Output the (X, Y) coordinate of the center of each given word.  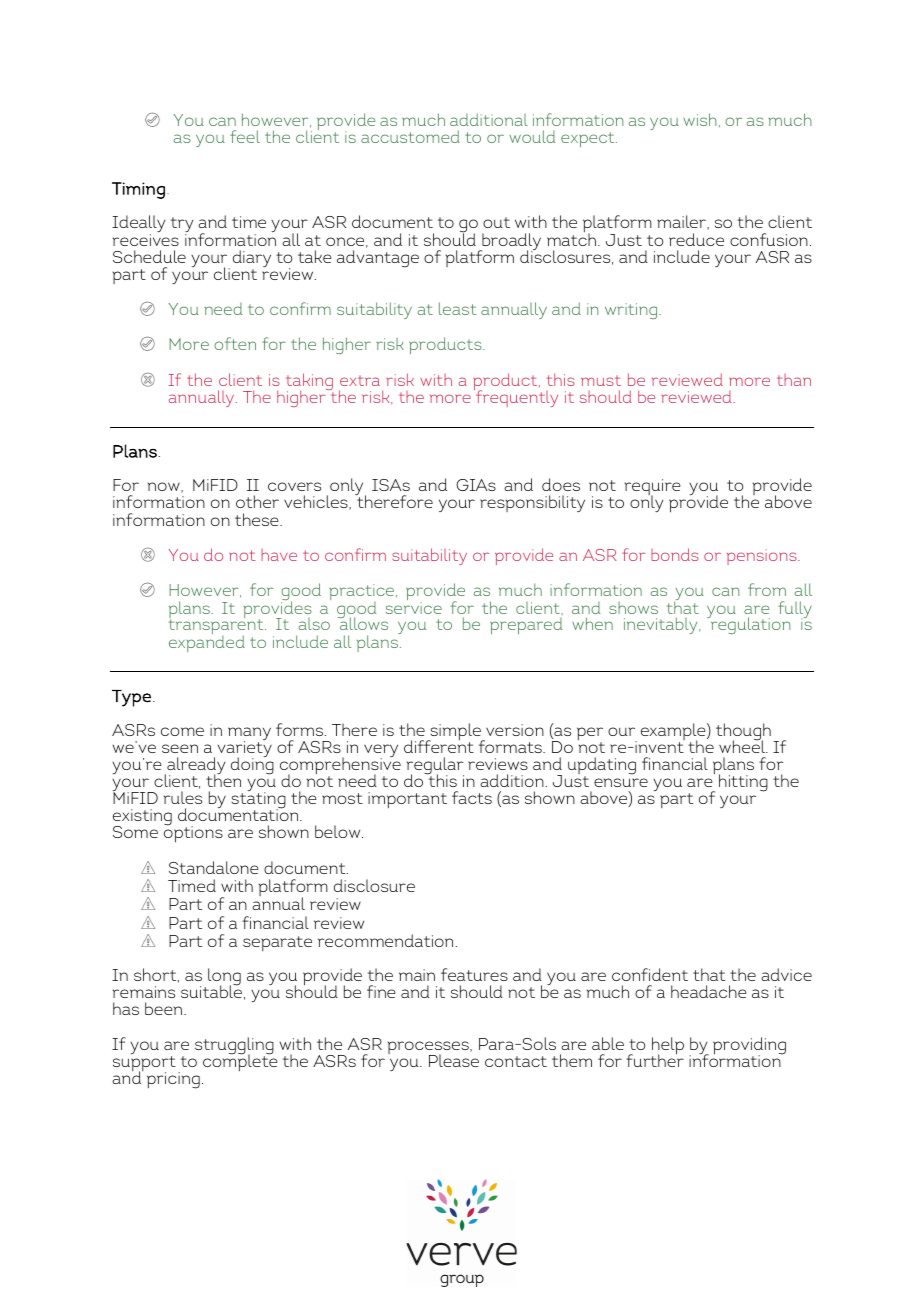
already (195, 767)
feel (245, 136)
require (652, 489)
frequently (516, 397)
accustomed (410, 136)
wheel (743, 746)
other (257, 501)
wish (700, 119)
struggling (234, 1047)
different (439, 745)
